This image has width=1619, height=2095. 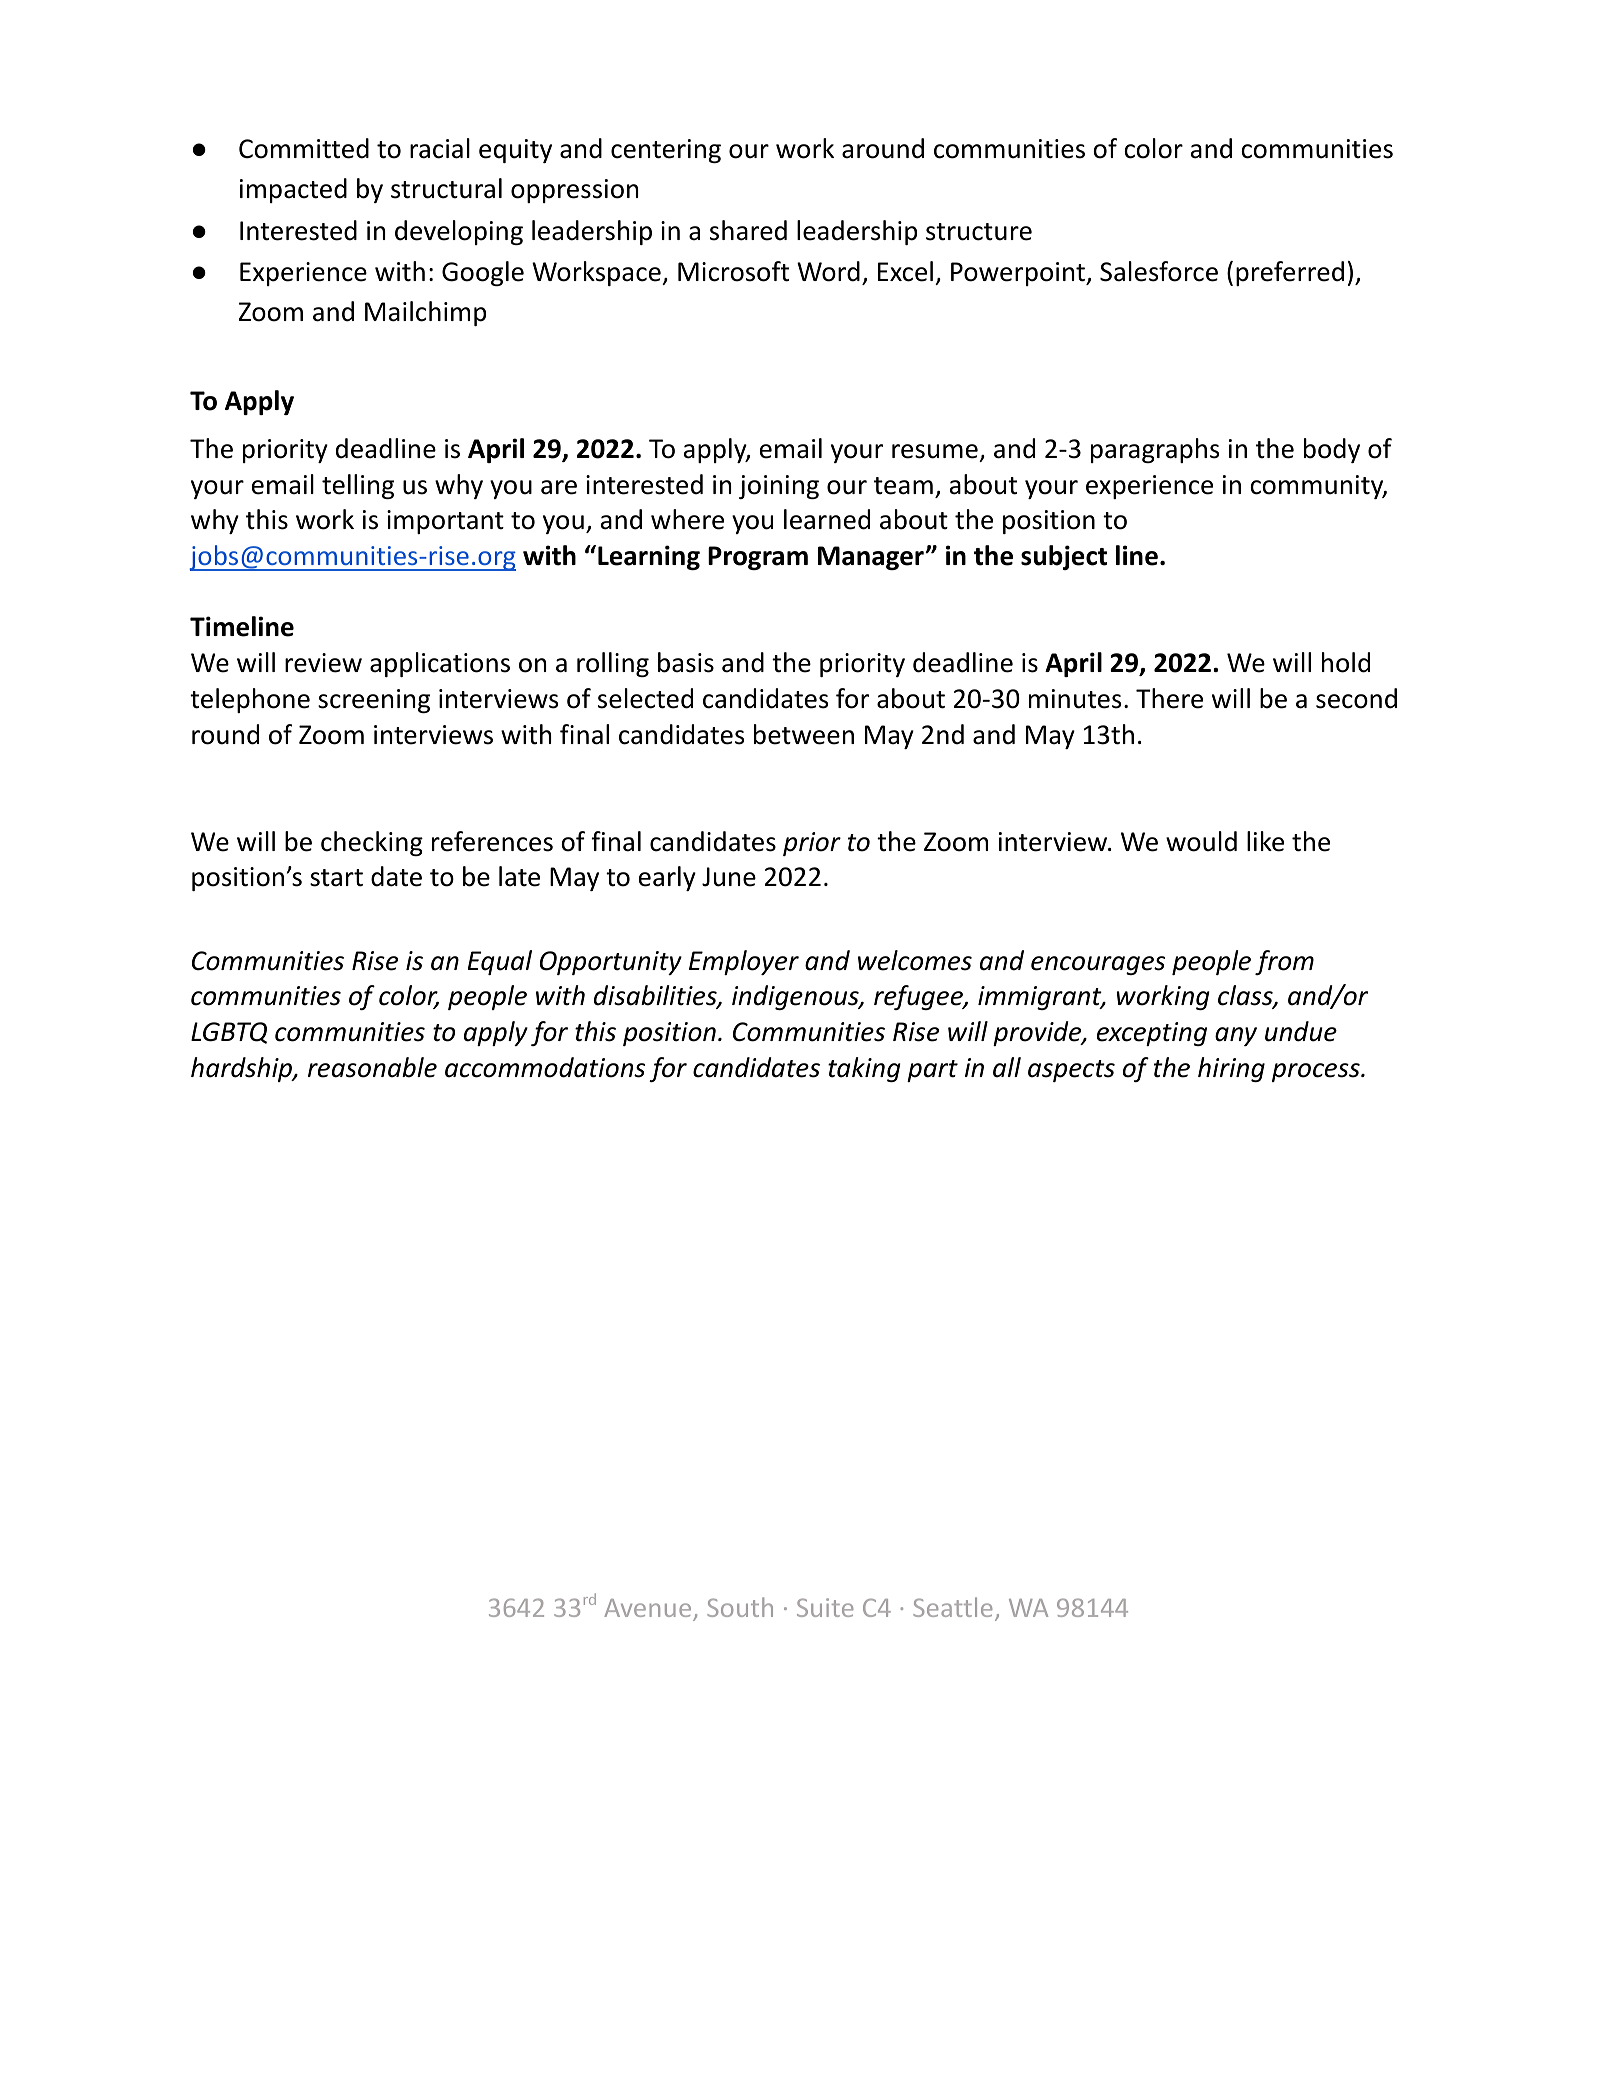 What do you see at coordinates (748, 230) in the image?
I see `shared` at bounding box center [748, 230].
